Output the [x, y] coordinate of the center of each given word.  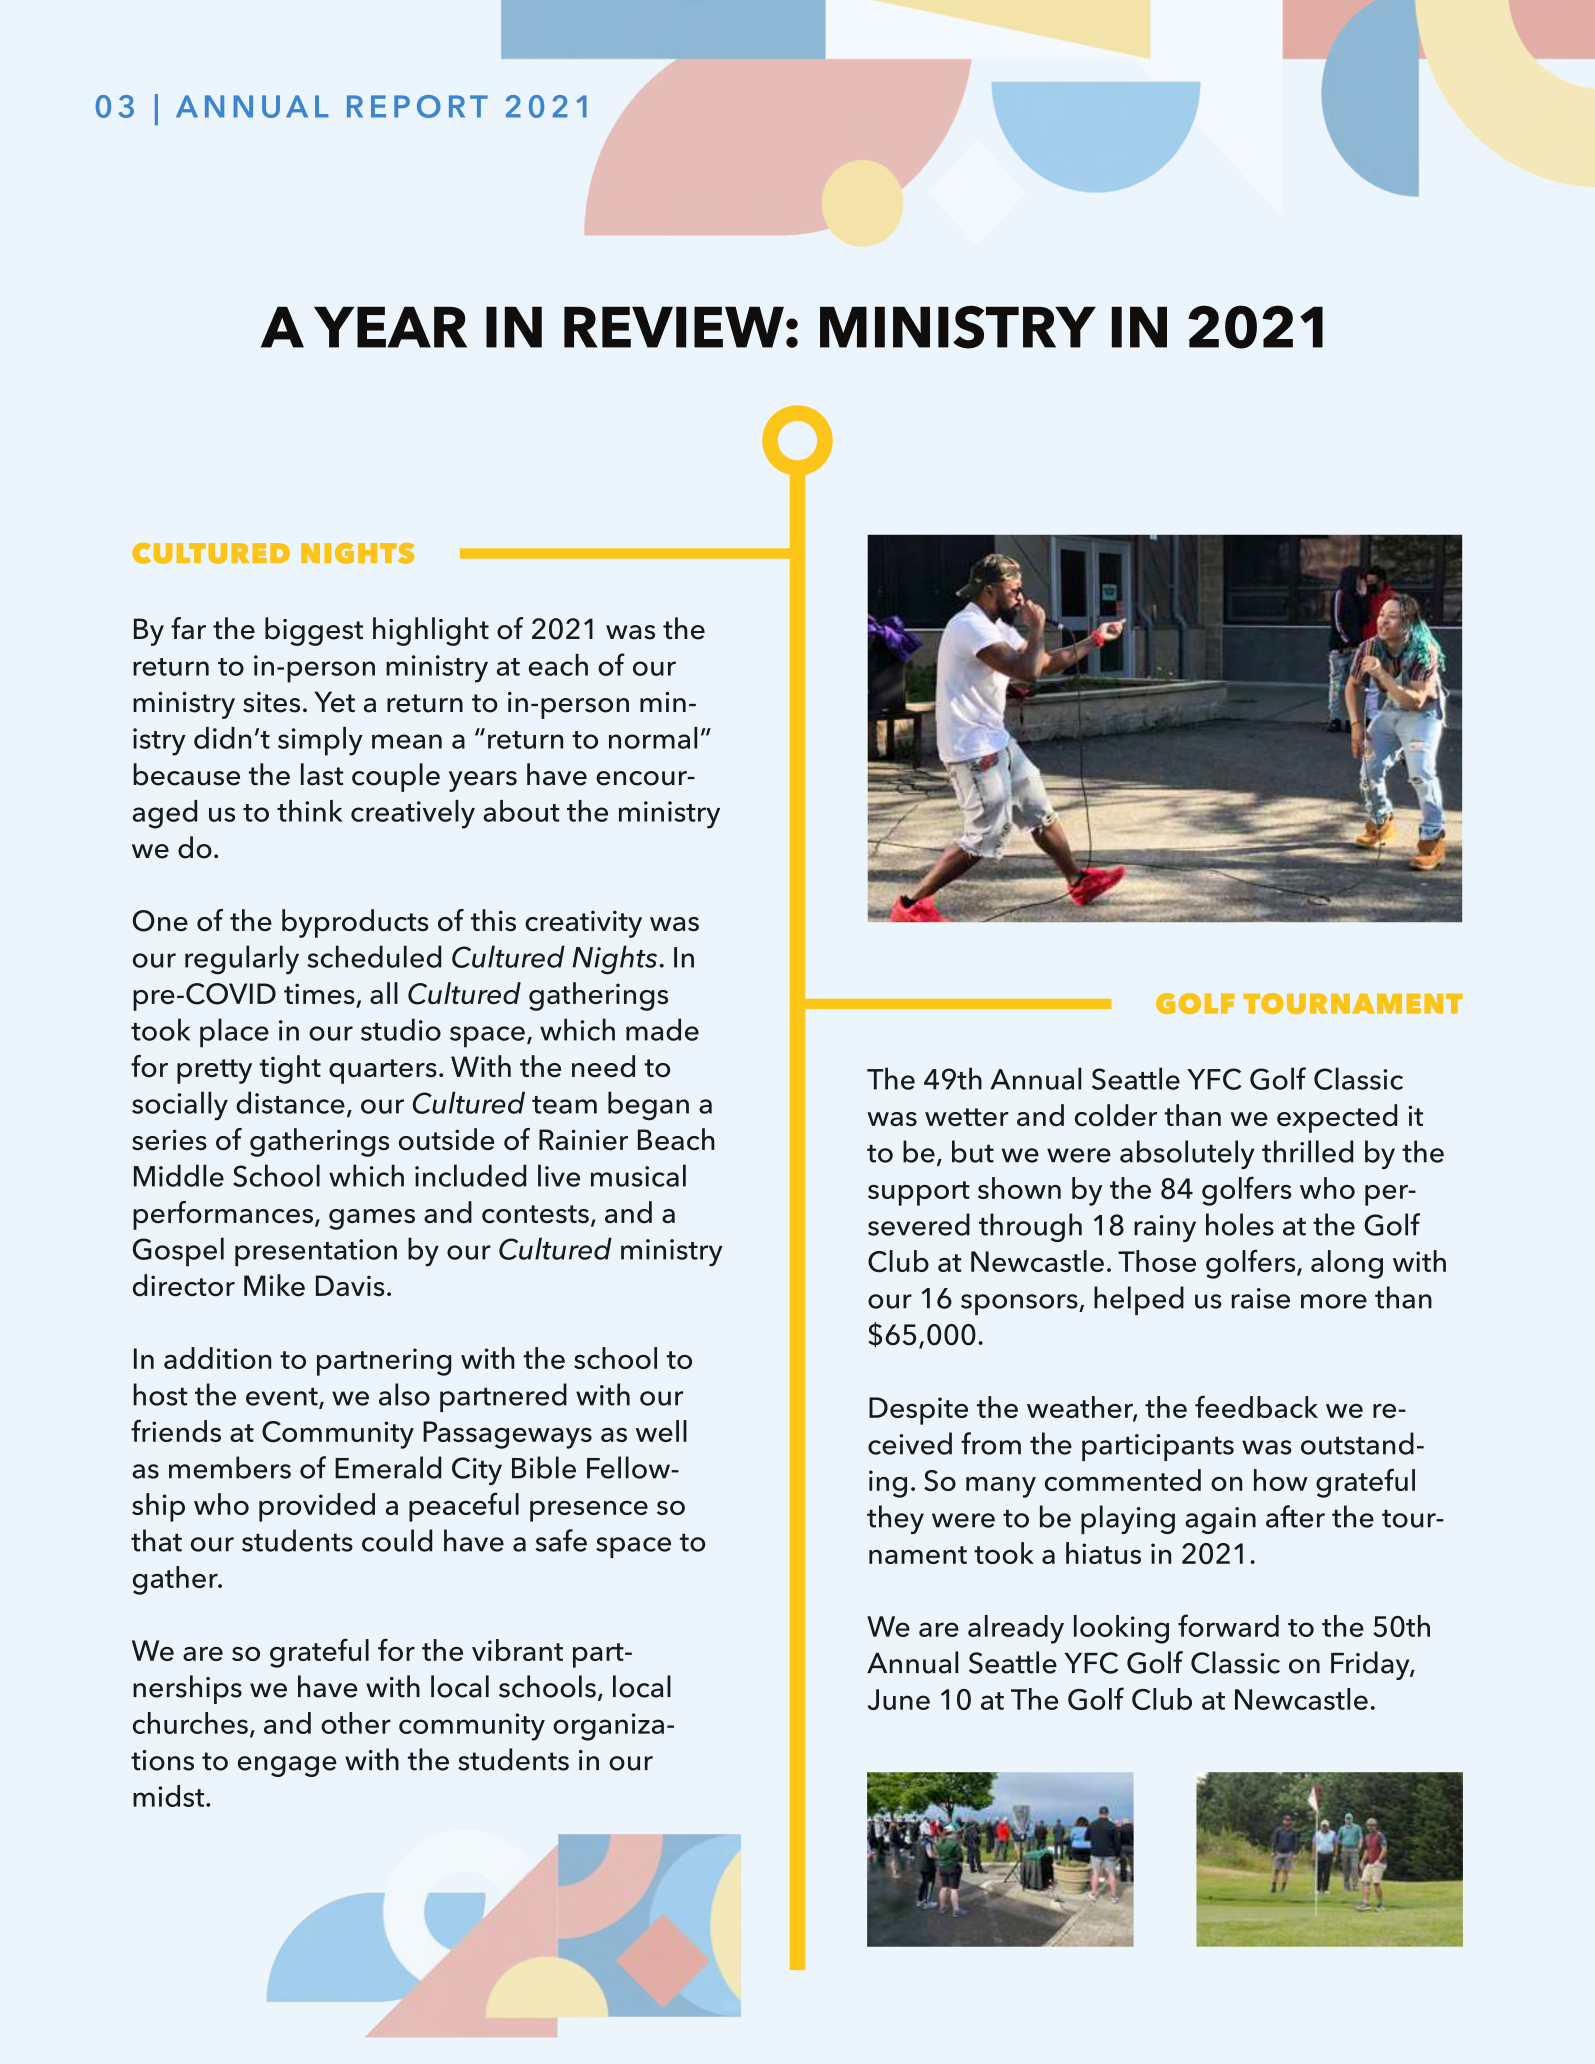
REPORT [417, 106]
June [898, 1699]
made [662, 1029]
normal [653, 738]
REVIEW [674, 327]
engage [287, 1766]
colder [1116, 1115]
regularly [242, 960]
